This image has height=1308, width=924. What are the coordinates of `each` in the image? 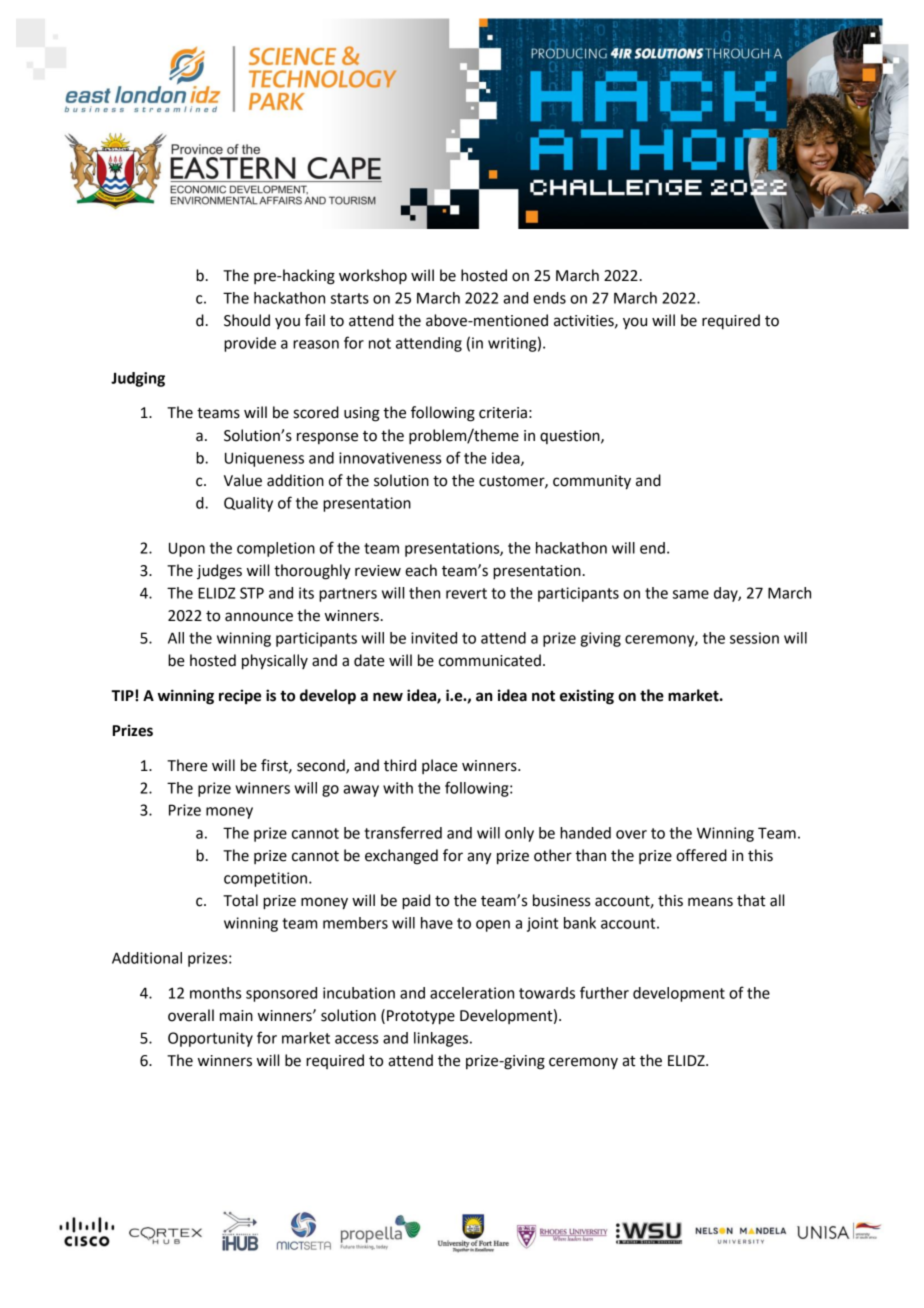 It's located at (421, 570).
